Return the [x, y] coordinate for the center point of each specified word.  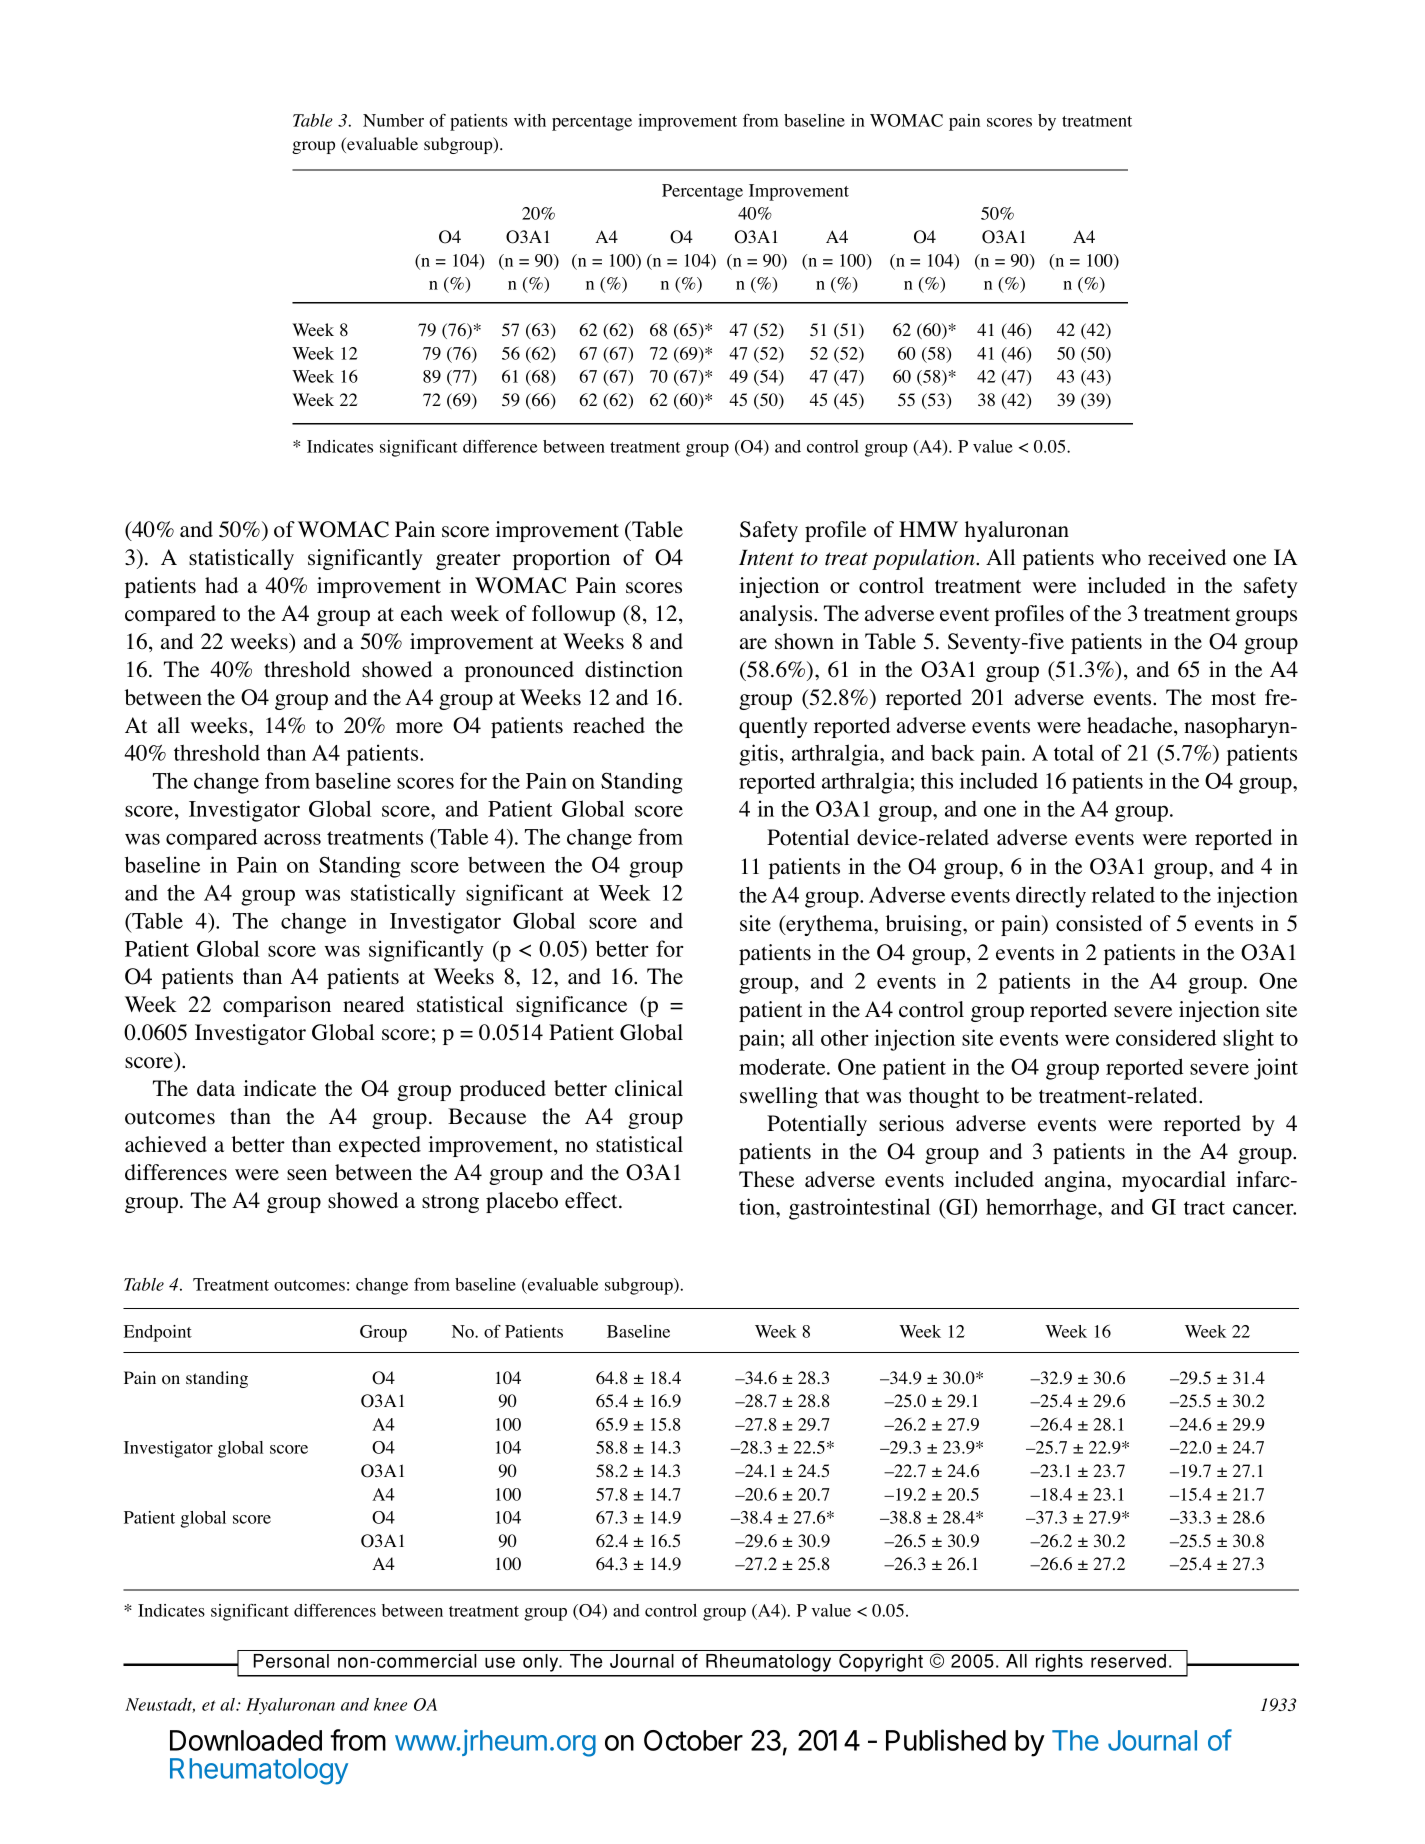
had [221, 585]
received [1187, 557]
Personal [291, 1661]
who [1121, 557]
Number [393, 120]
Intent [766, 558]
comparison [277, 1006]
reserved [1128, 1661]
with [530, 120]
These [766, 1179]
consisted [1099, 923]
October [693, 1740]
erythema [829, 925]
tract [1204, 1208]
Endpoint [158, 1333]
